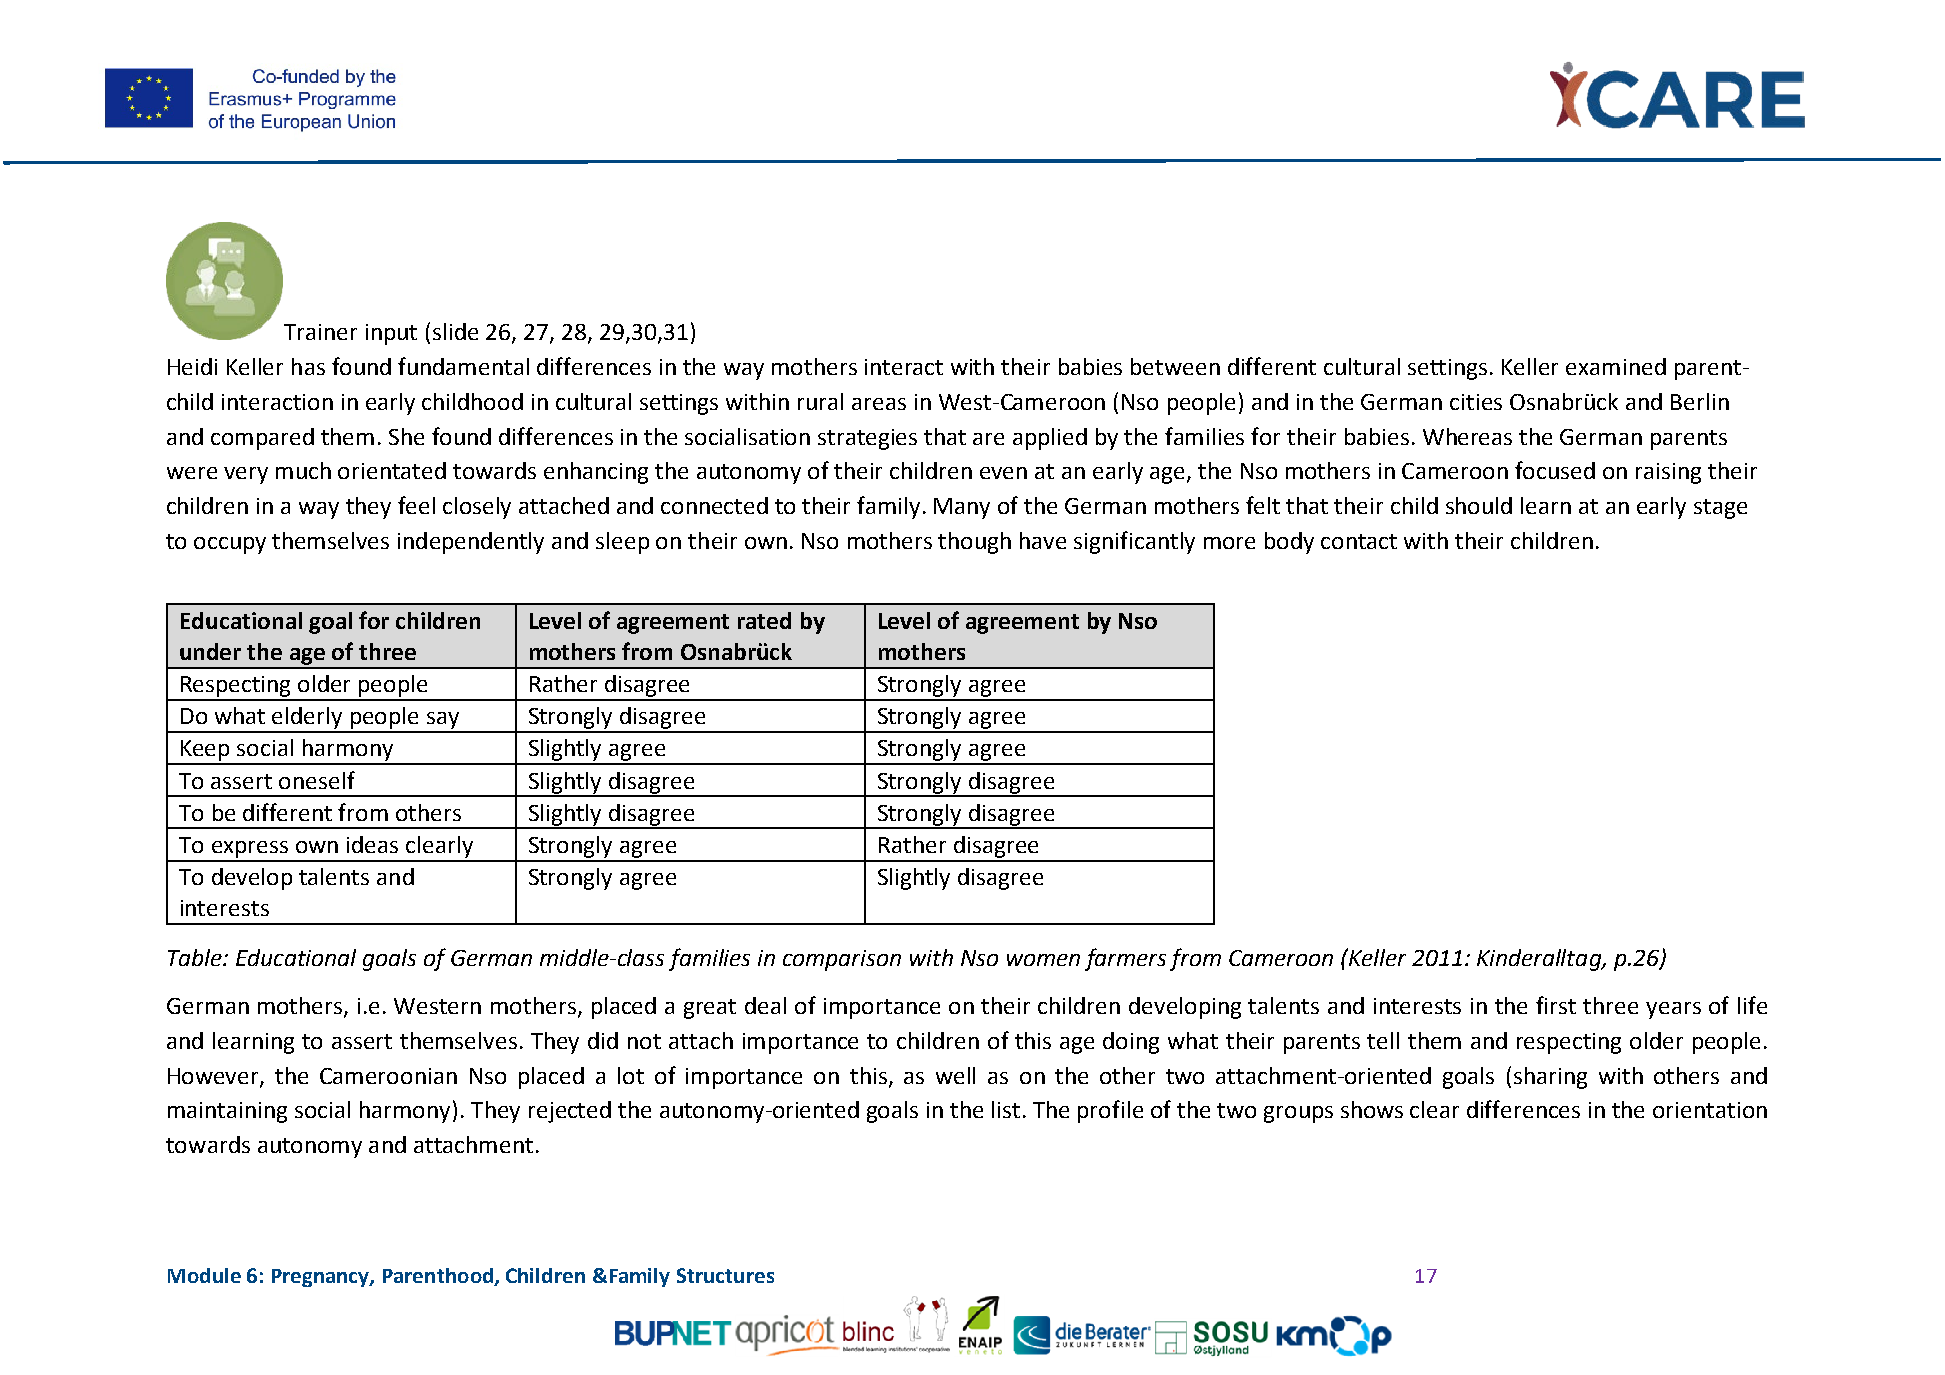 This screenshot has height=1375, width=1945. What do you see at coordinates (879, 404) in the screenshot?
I see `areas` at bounding box center [879, 404].
